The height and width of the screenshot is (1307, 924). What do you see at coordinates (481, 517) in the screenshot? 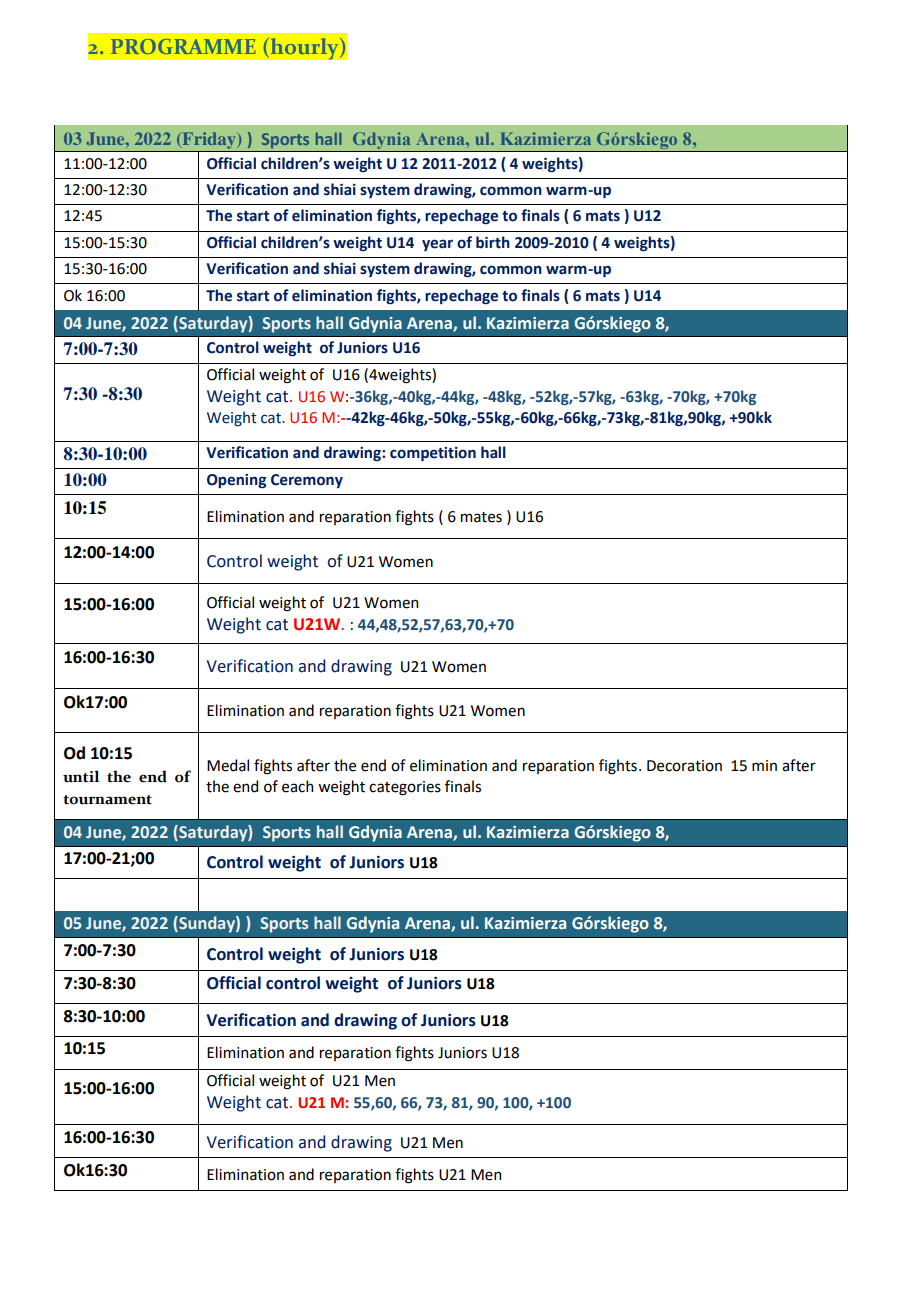
I see `mates` at bounding box center [481, 517].
